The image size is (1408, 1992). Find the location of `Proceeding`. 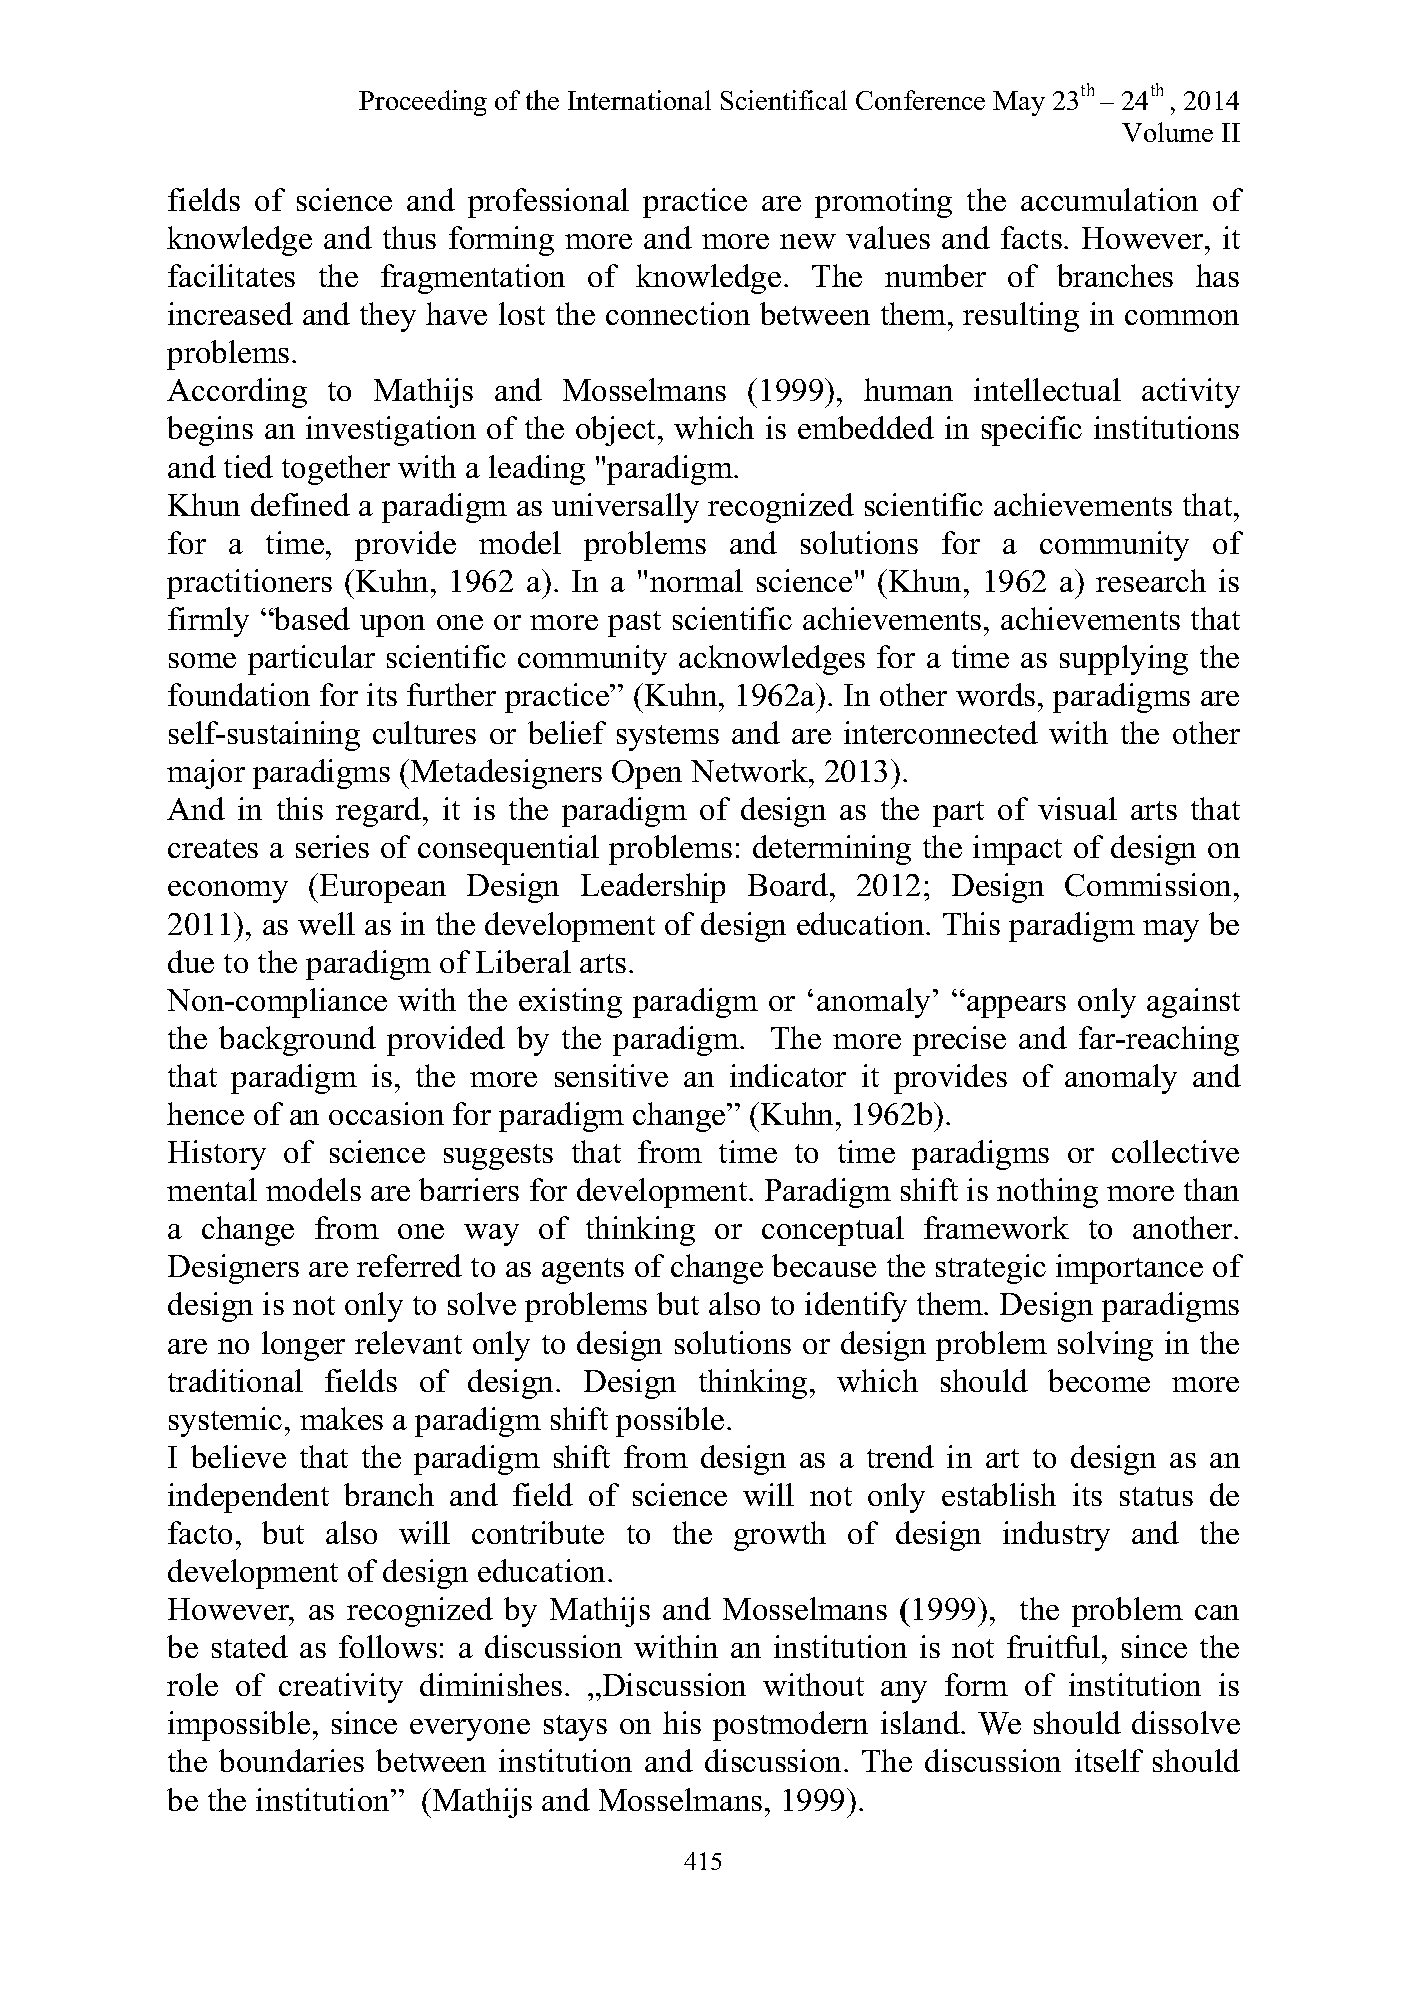

Proceeding is located at coordinates (423, 103).
